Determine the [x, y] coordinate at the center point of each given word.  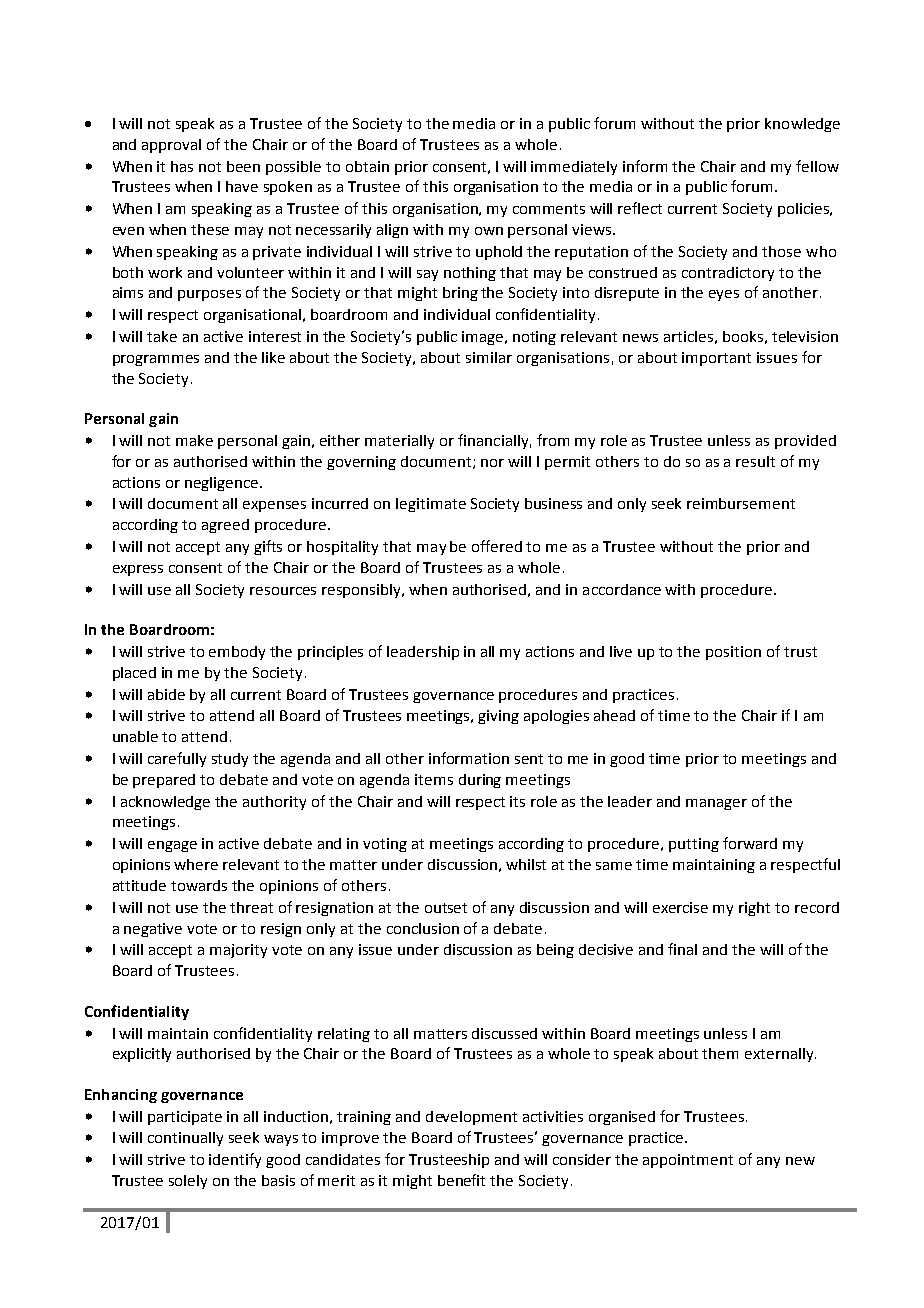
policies [804, 210]
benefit [461, 1180]
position [733, 653]
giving [498, 717]
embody [237, 653]
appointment [688, 1161]
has [182, 166]
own [489, 231]
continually [185, 1139]
